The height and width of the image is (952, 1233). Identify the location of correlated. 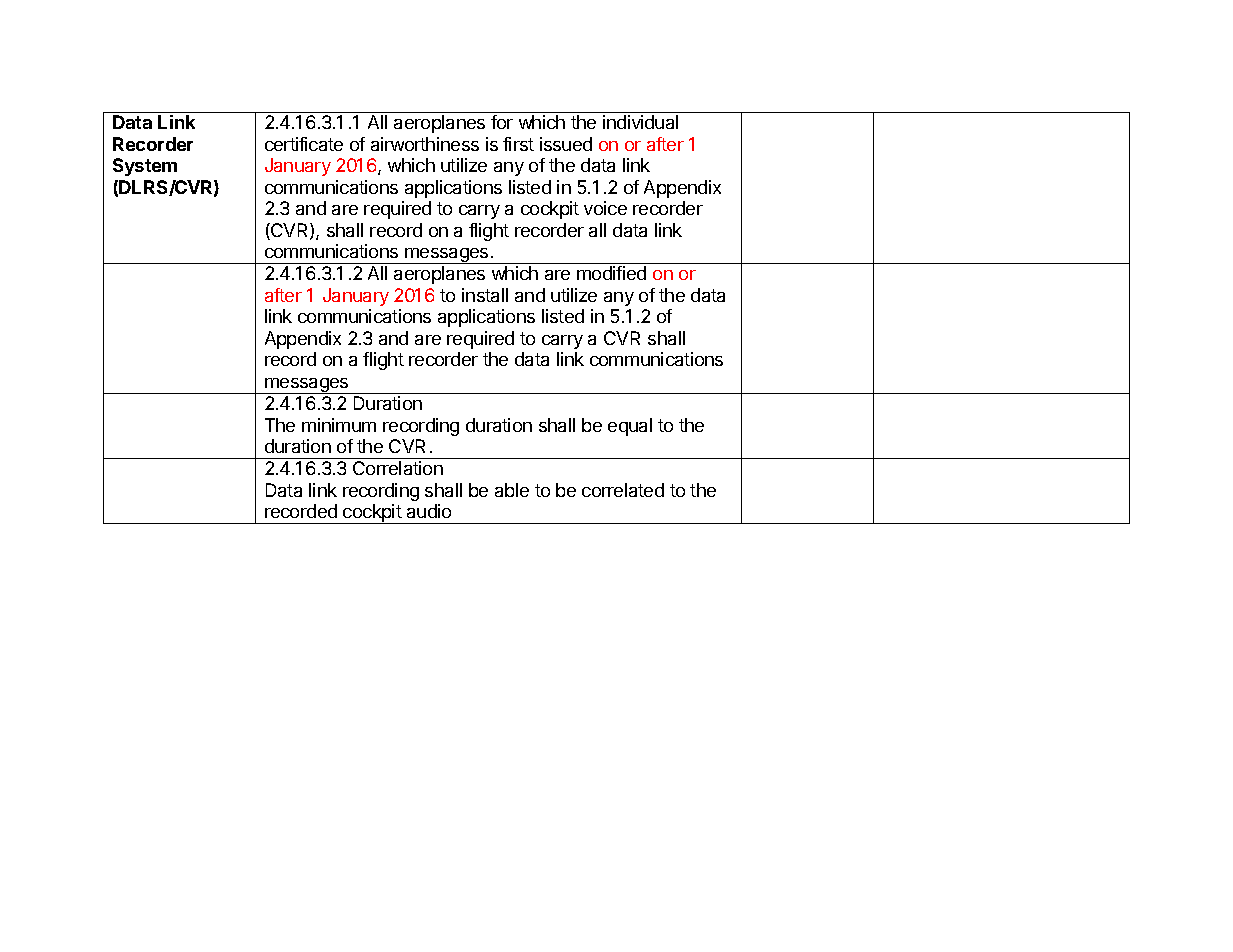
(623, 490).
